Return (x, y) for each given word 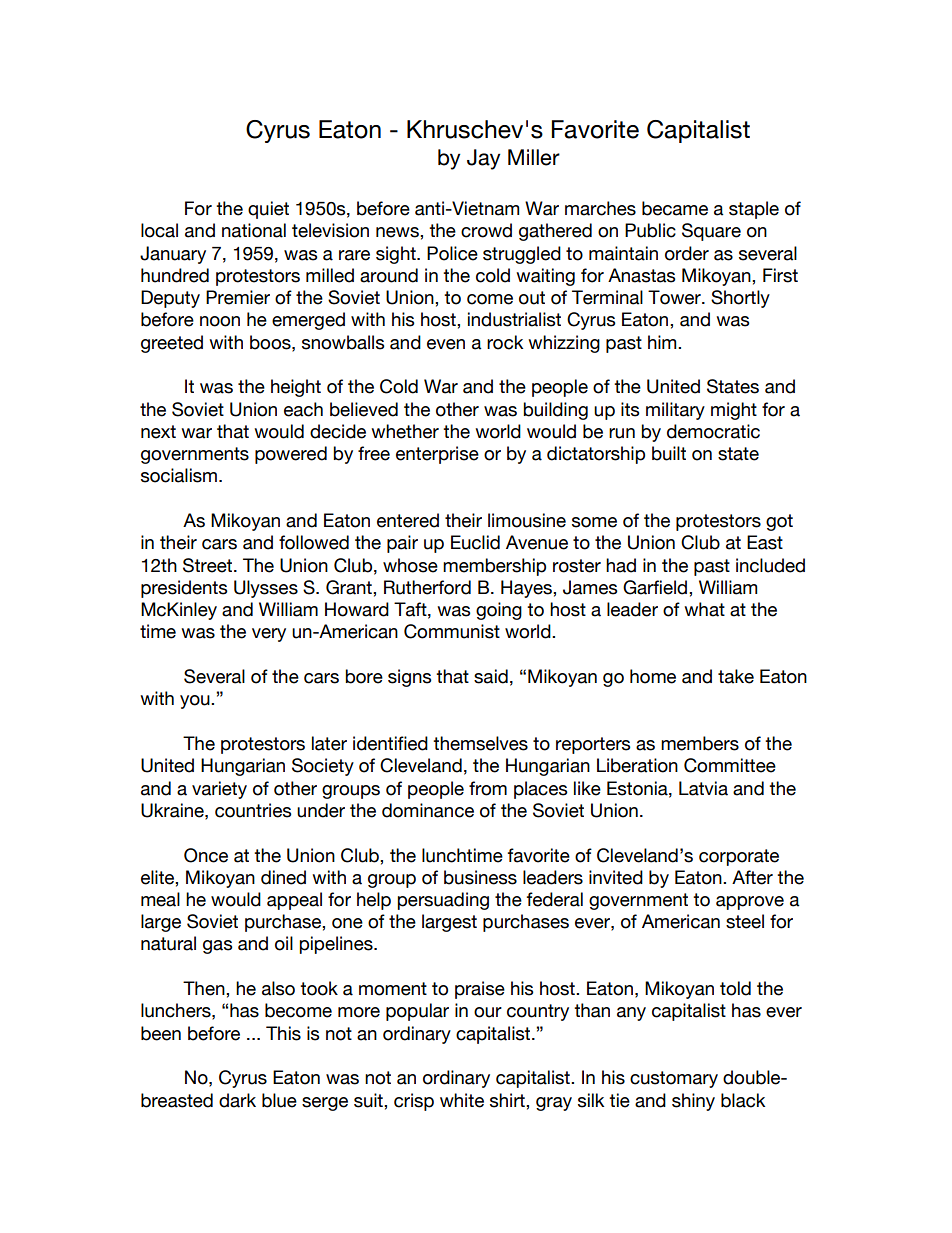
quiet (268, 210)
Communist (452, 631)
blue (279, 1100)
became (675, 208)
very (269, 635)
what (704, 609)
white (462, 1100)
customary (674, 1079)
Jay (484, 159)
